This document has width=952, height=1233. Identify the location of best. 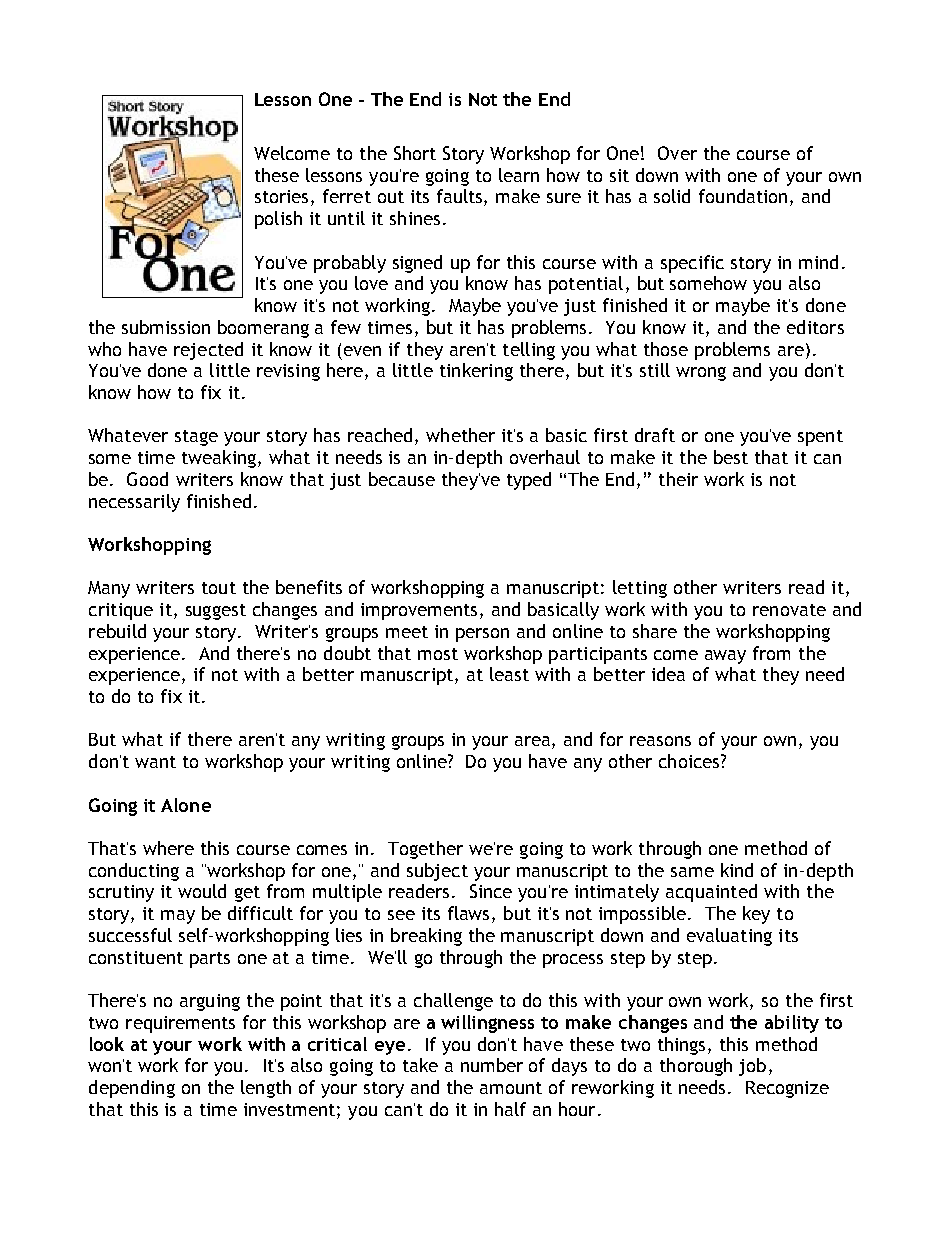
(731, 457).
